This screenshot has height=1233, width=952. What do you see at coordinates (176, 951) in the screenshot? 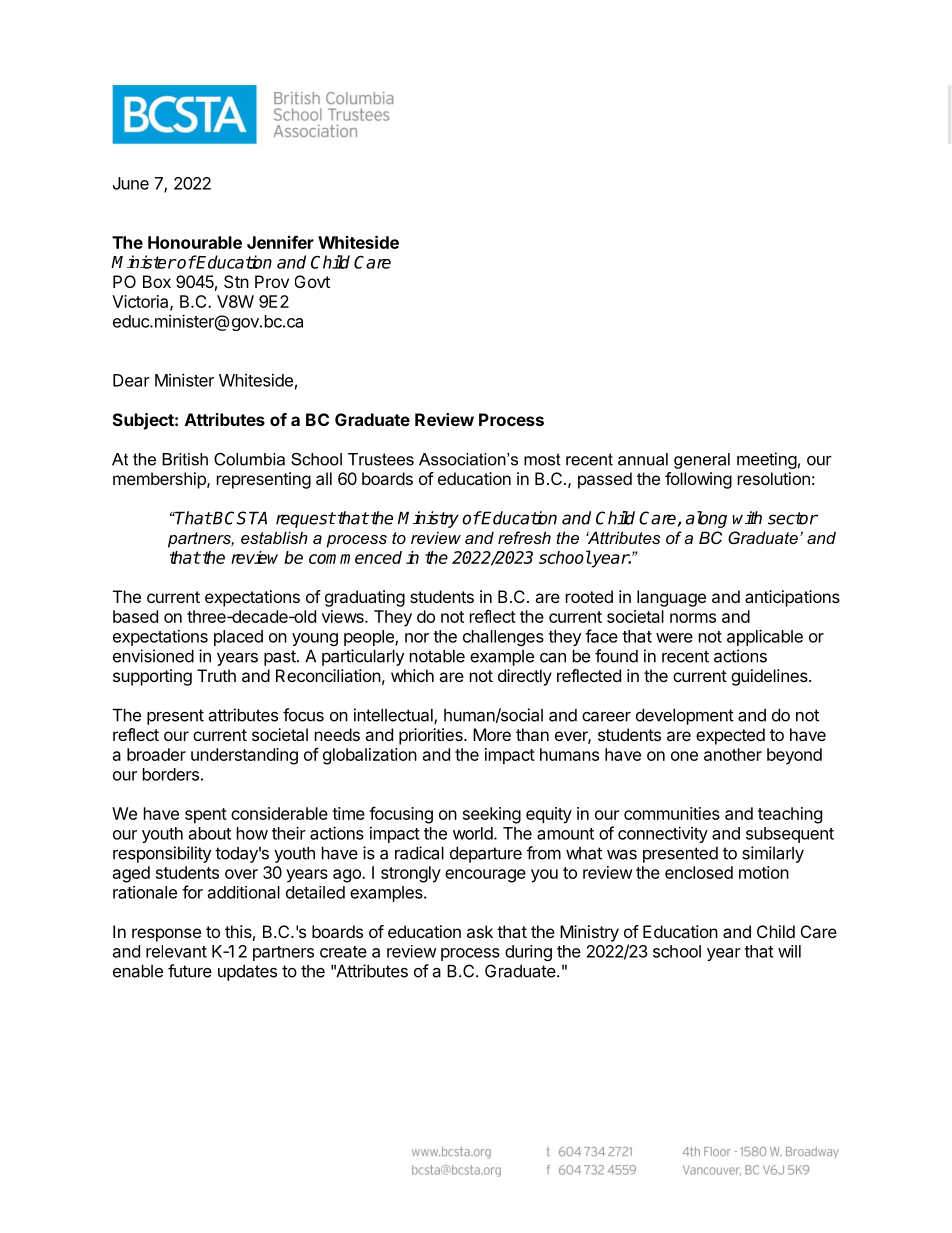
I see `relevant` at bounding box center [176, 951].
